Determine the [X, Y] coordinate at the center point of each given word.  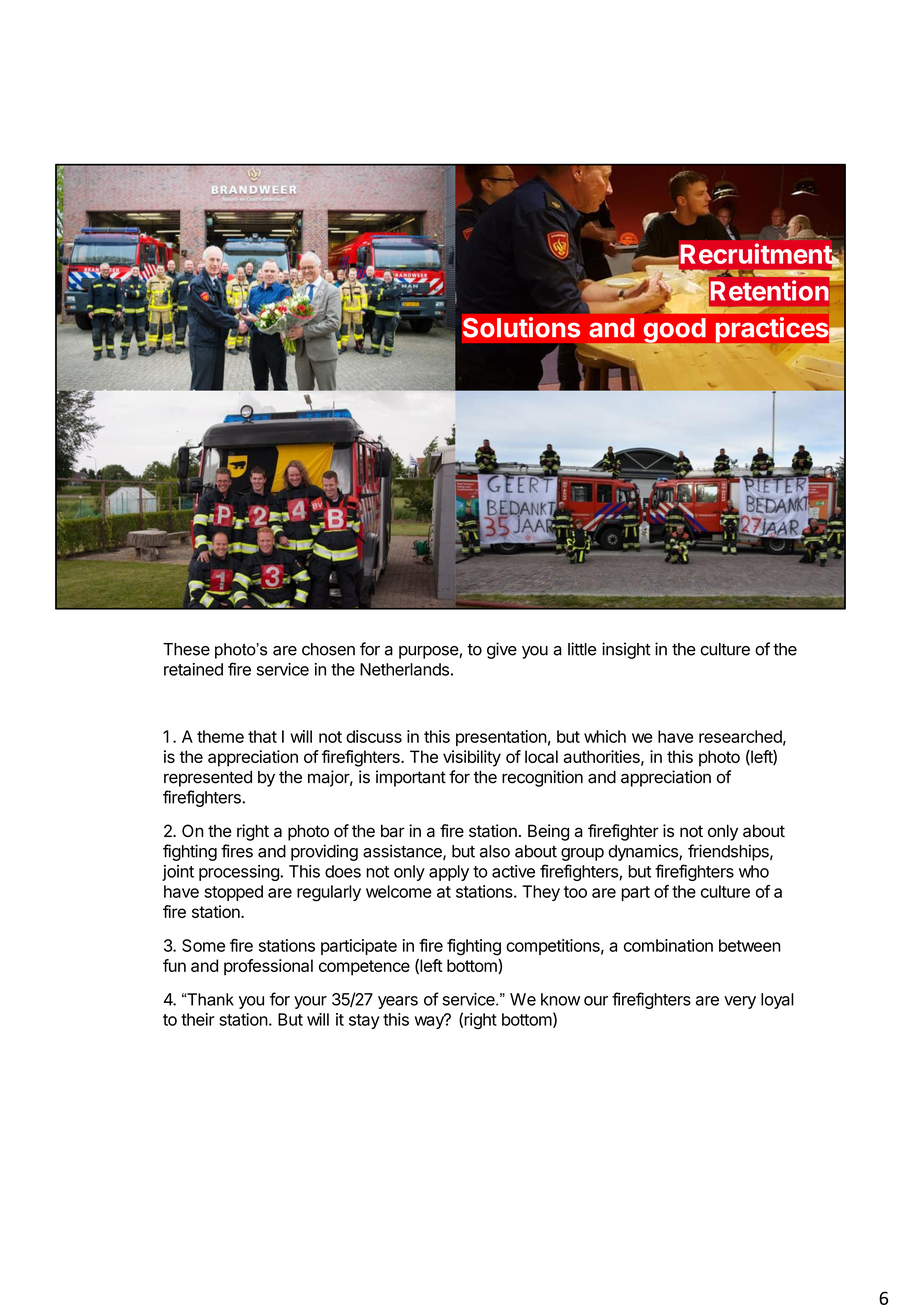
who [754, 871]
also [495, 851]
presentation [501, 738]
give [502, 650]
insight [626, 650]
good [674, 331]
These [186, 649]
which [605, 736]
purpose [429, 652]
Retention [771, 290]
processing [240, 873]
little [582, 649]
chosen [328, 649]
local [541, 756]
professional [268, 967]
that [262, 736]
